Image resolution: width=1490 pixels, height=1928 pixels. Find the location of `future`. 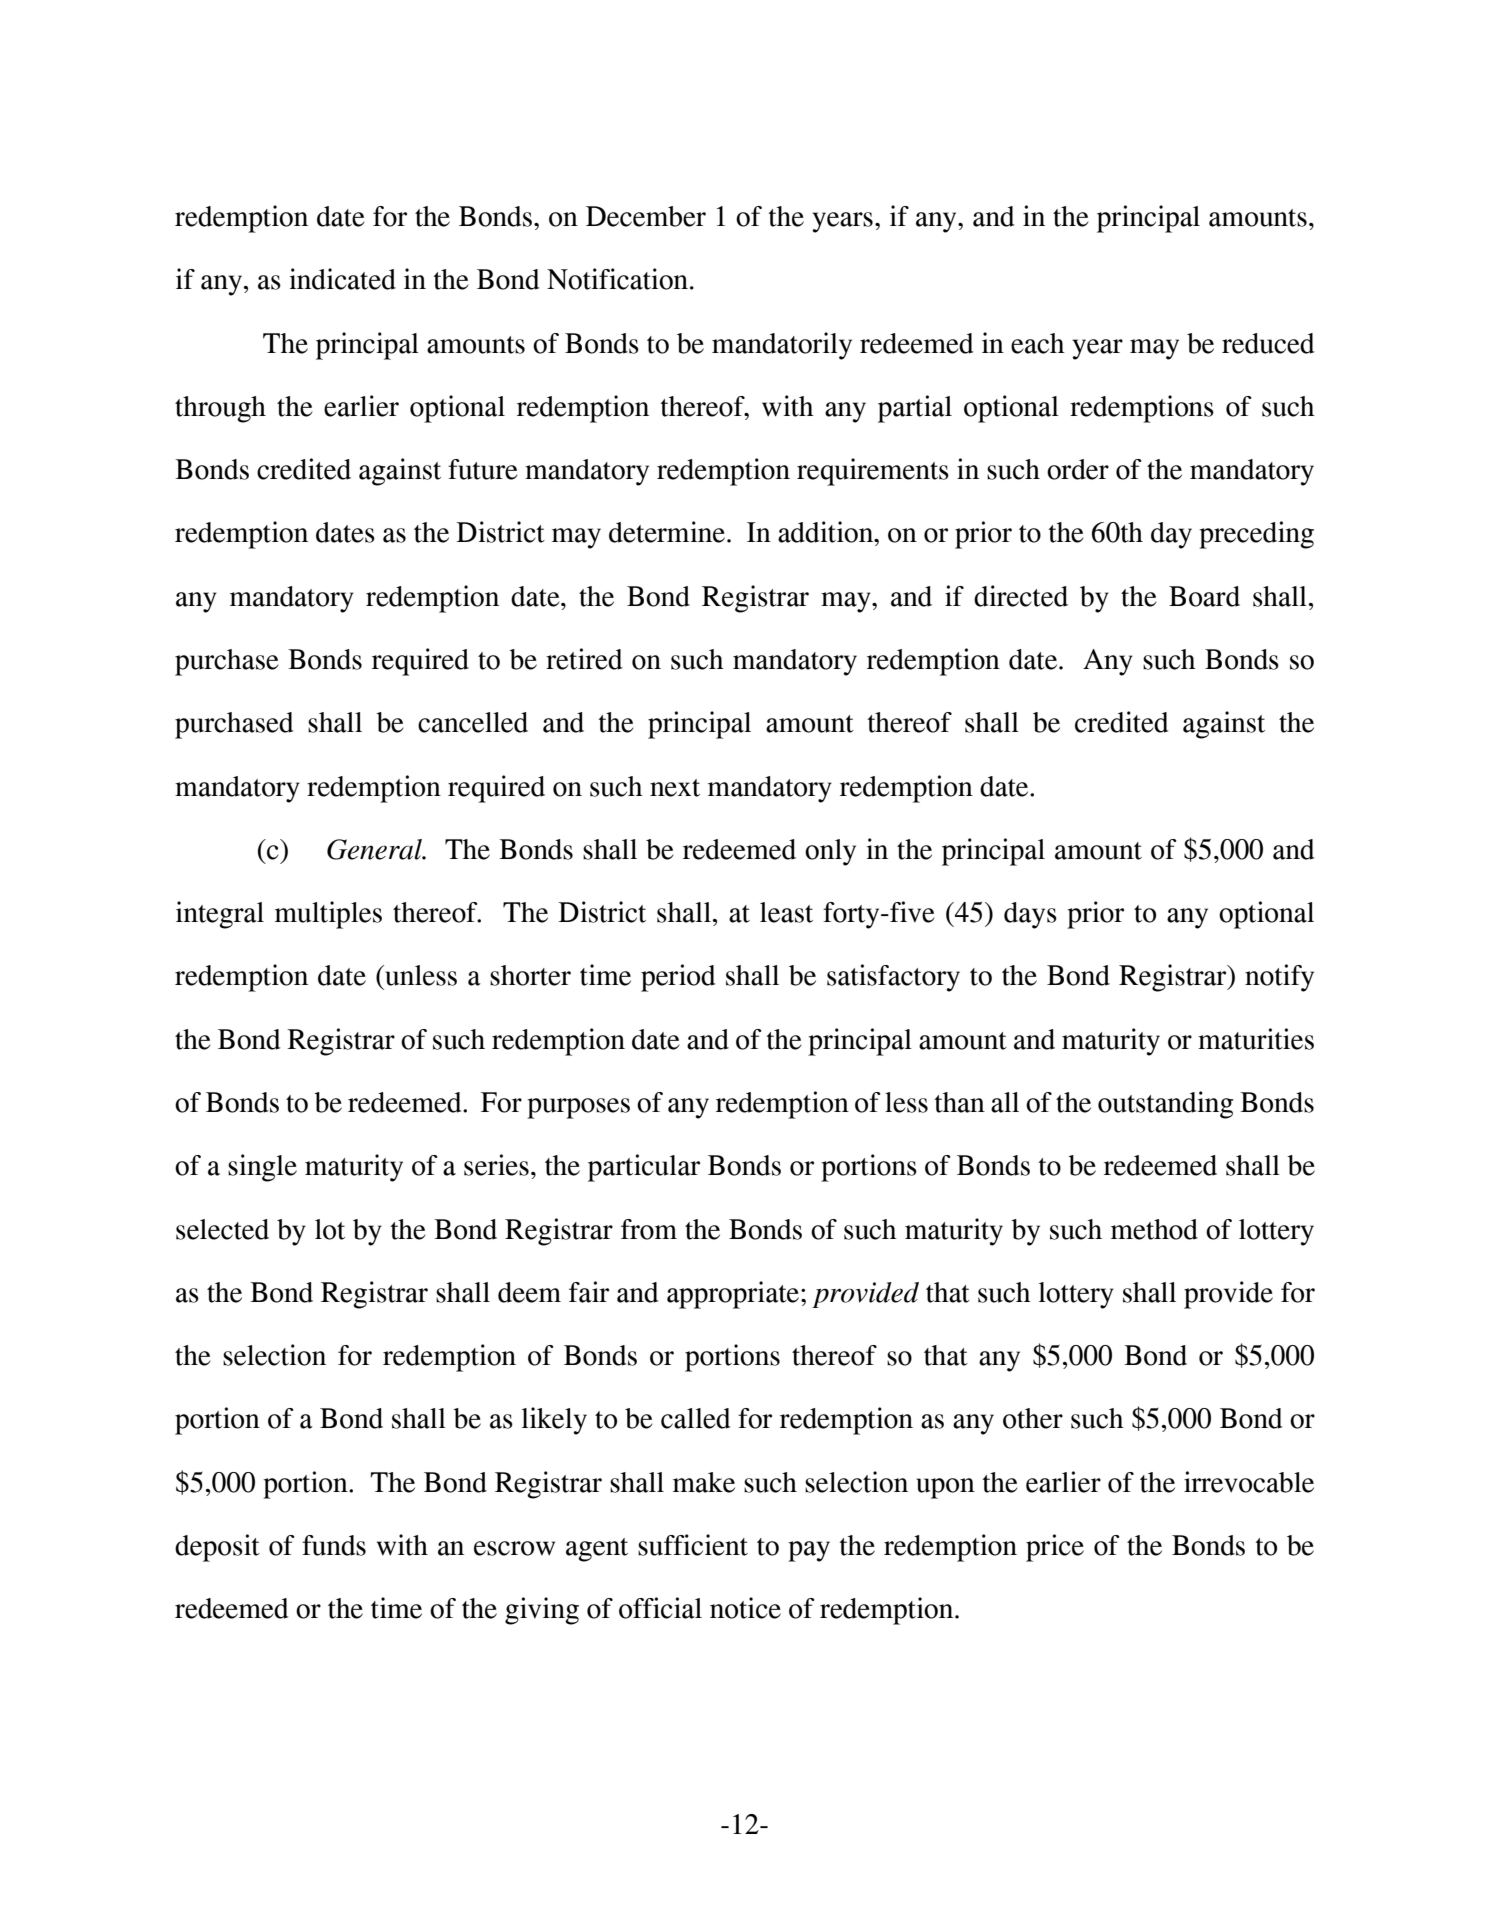

future is located at coordinates (483, 469).
